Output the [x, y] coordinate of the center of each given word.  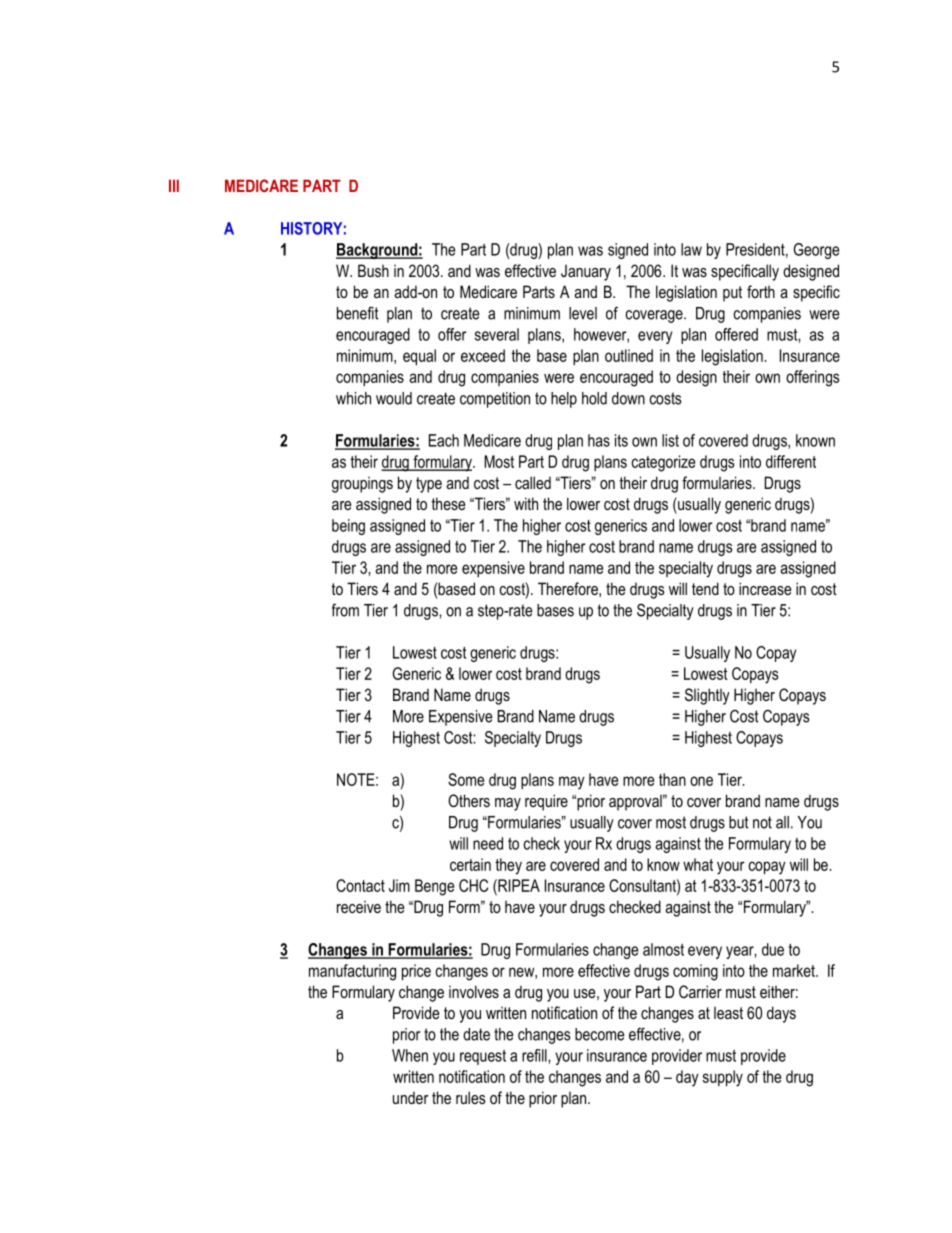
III [174, 185]
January [586, 272]
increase [765, 588]
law [691, 249]
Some [466, 779]
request [483, 1057]
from [345, 610]
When [410, 1055]
